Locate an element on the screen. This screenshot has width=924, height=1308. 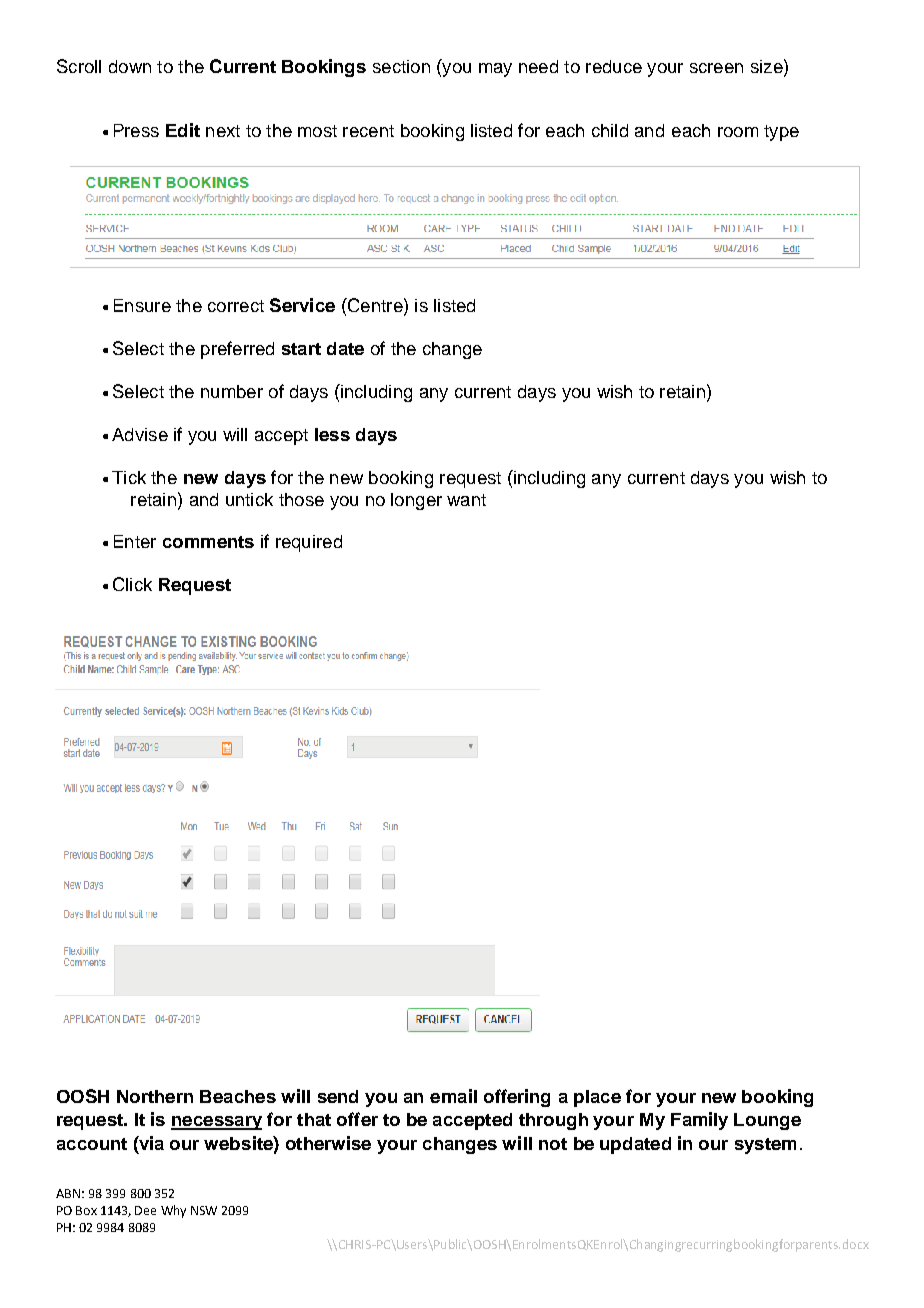
Click is located at coordinates (132, 584).
